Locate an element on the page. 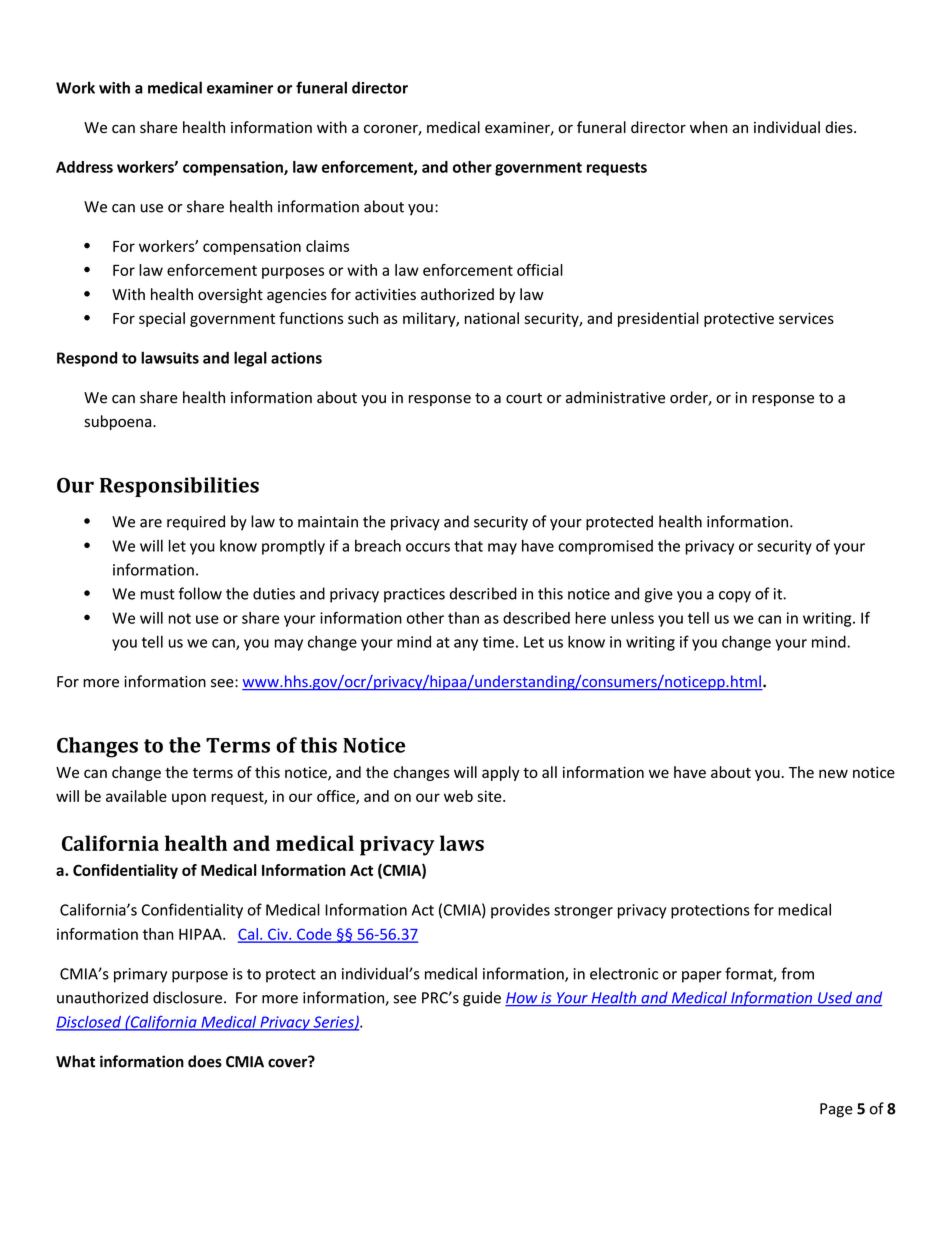 Image resolution: width=952 pixels, height=1233 pixels. does is located at coordinates (205, 1061).
